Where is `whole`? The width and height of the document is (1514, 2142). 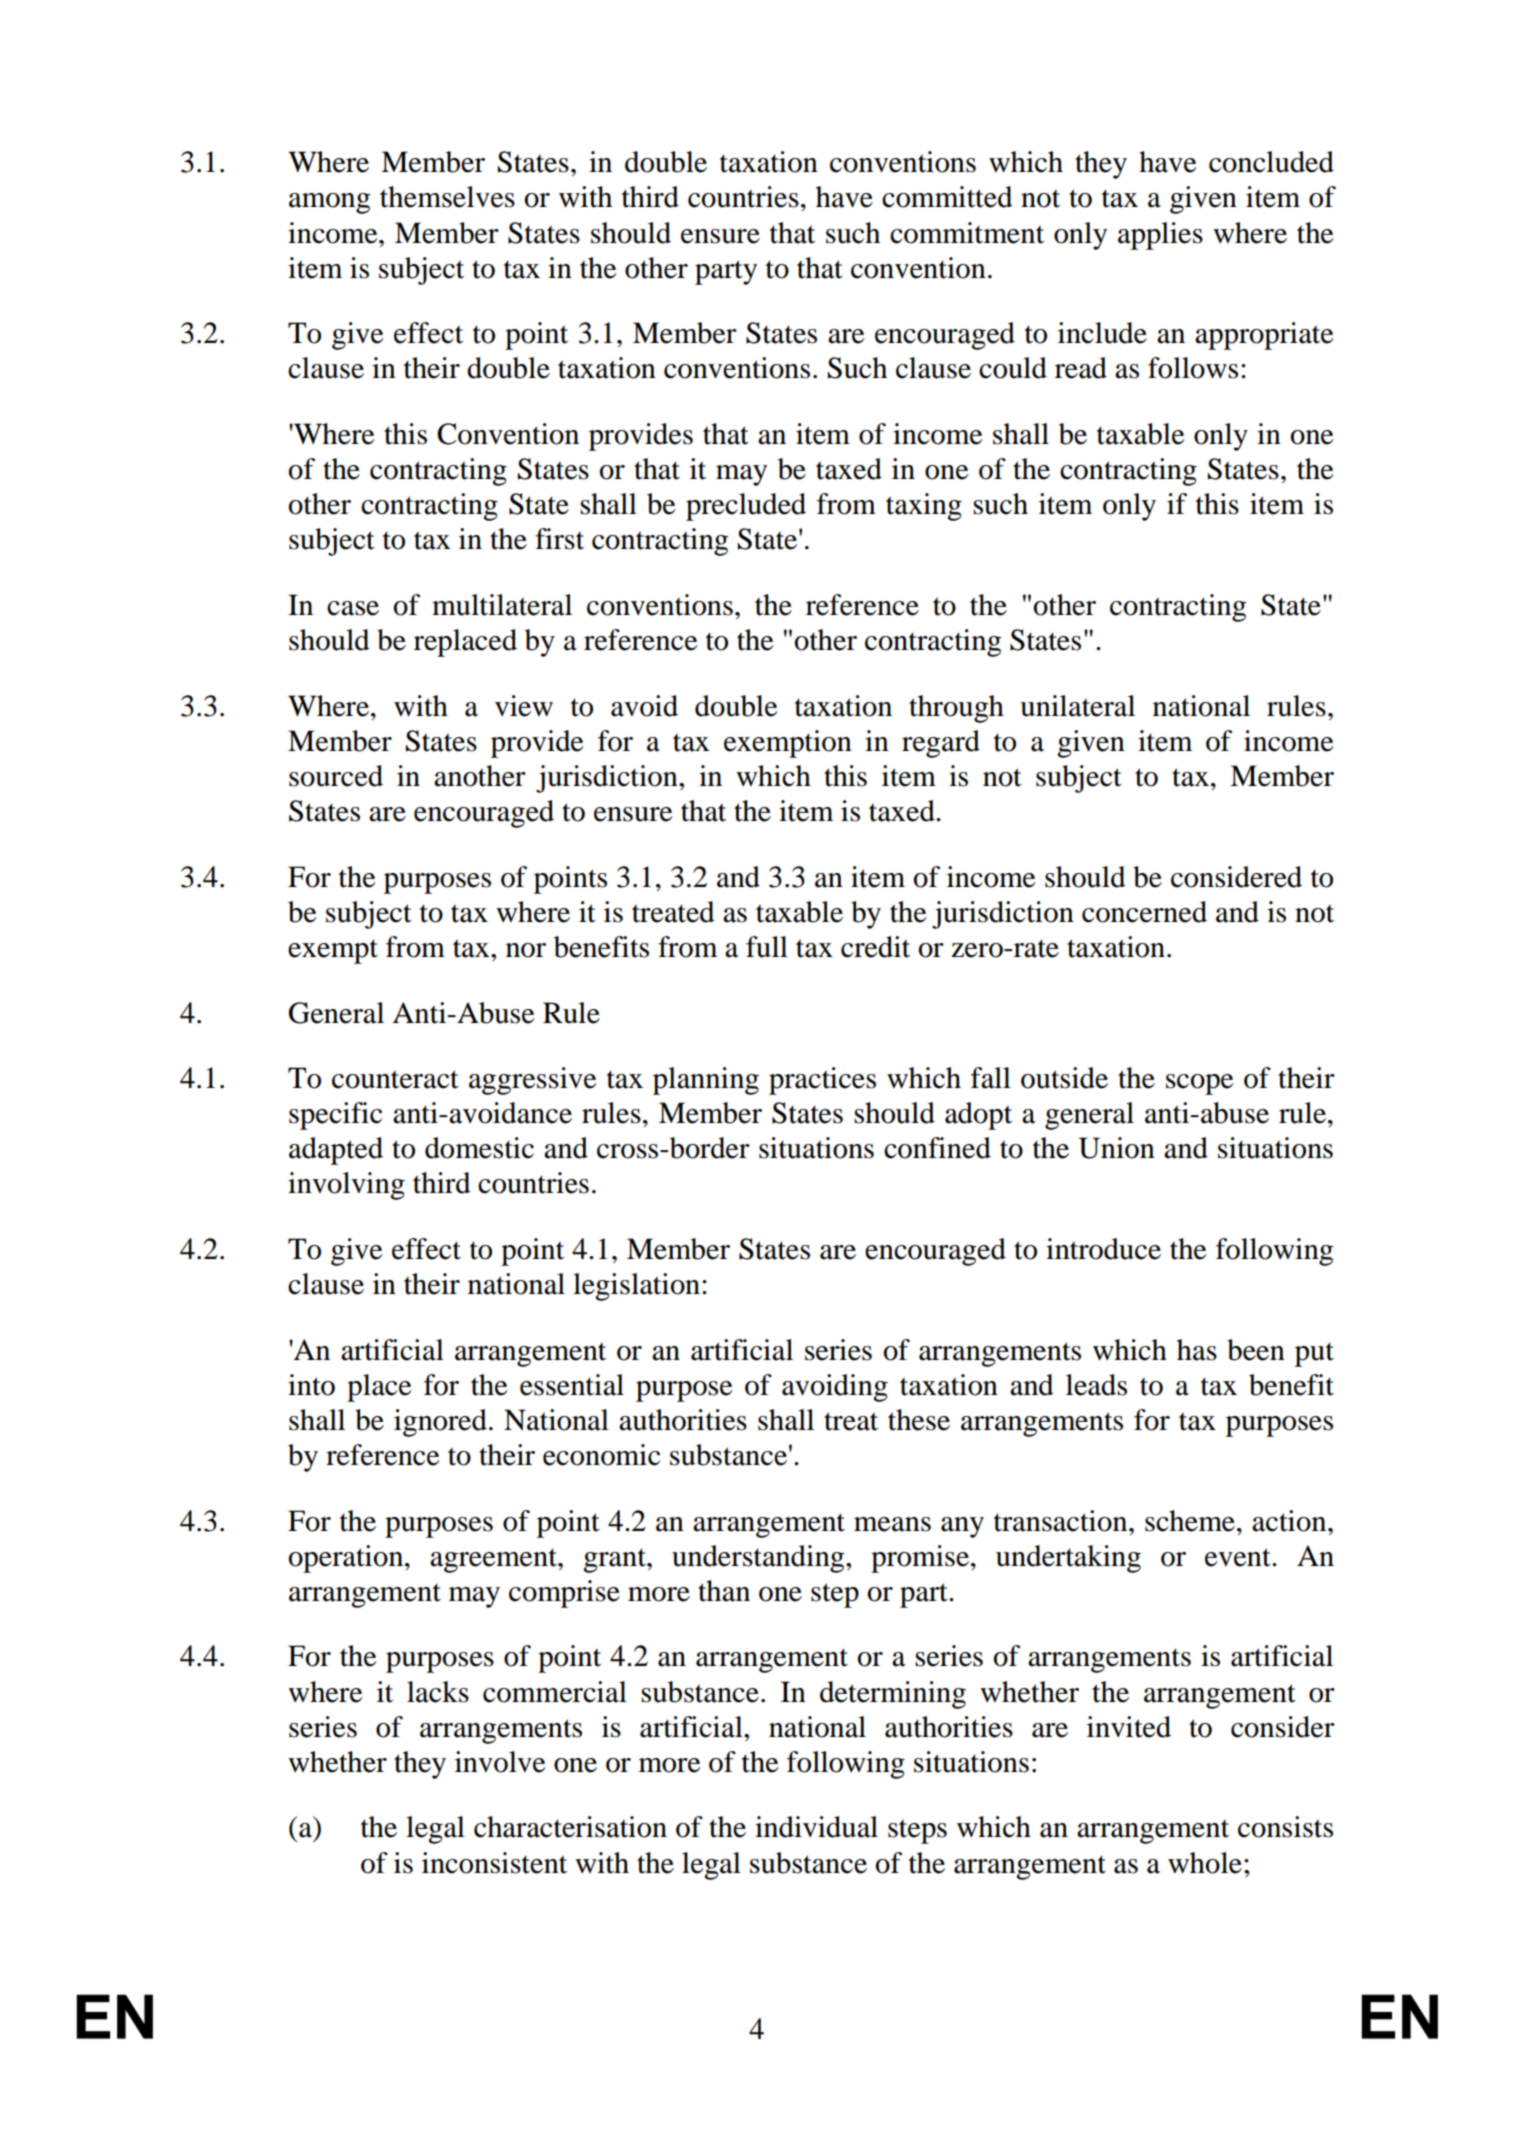 whole is located at coordinates (1205, 1863).
